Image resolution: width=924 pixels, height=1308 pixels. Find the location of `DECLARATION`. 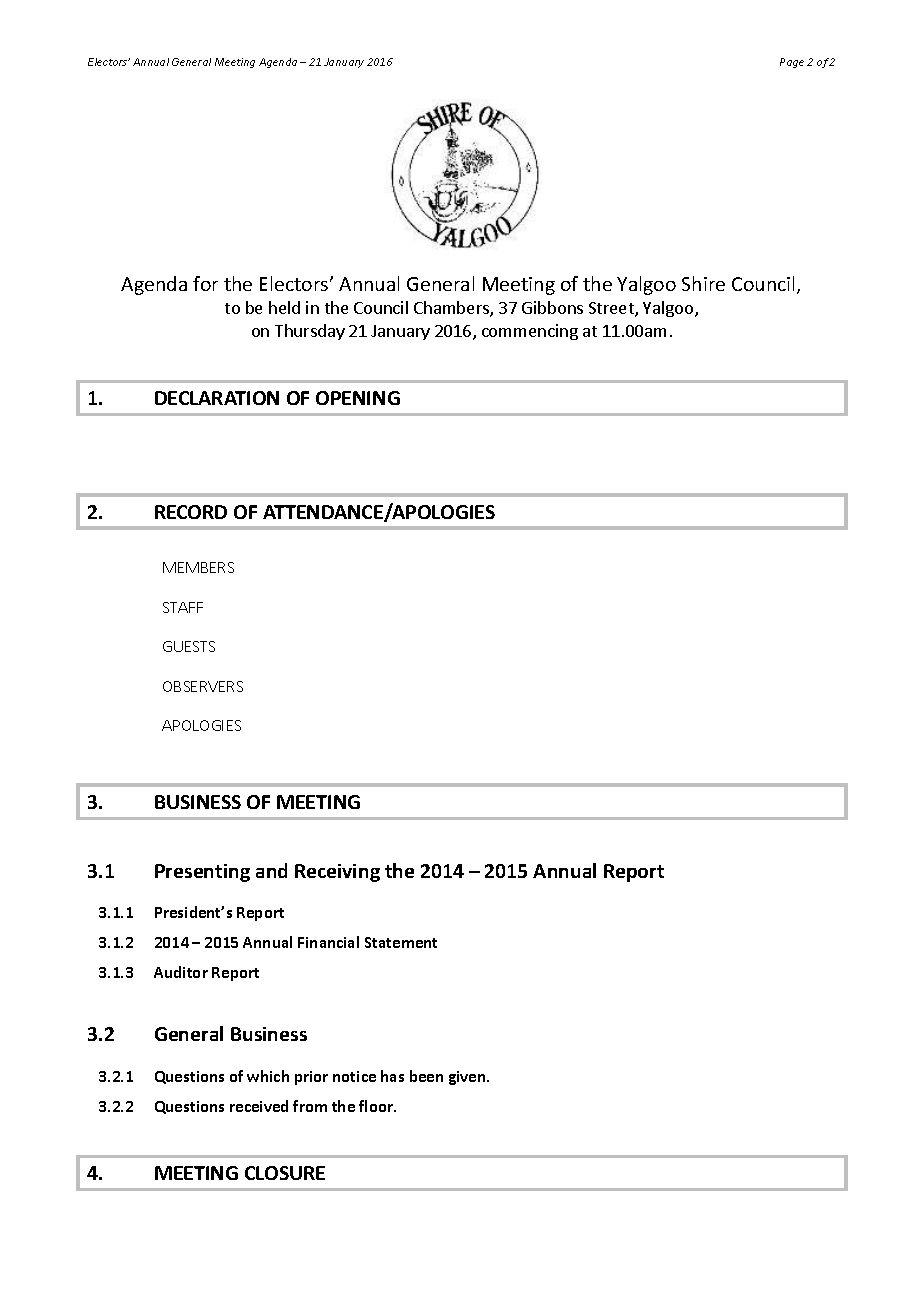

DECLARATION is located at coordinates (217, 398).
